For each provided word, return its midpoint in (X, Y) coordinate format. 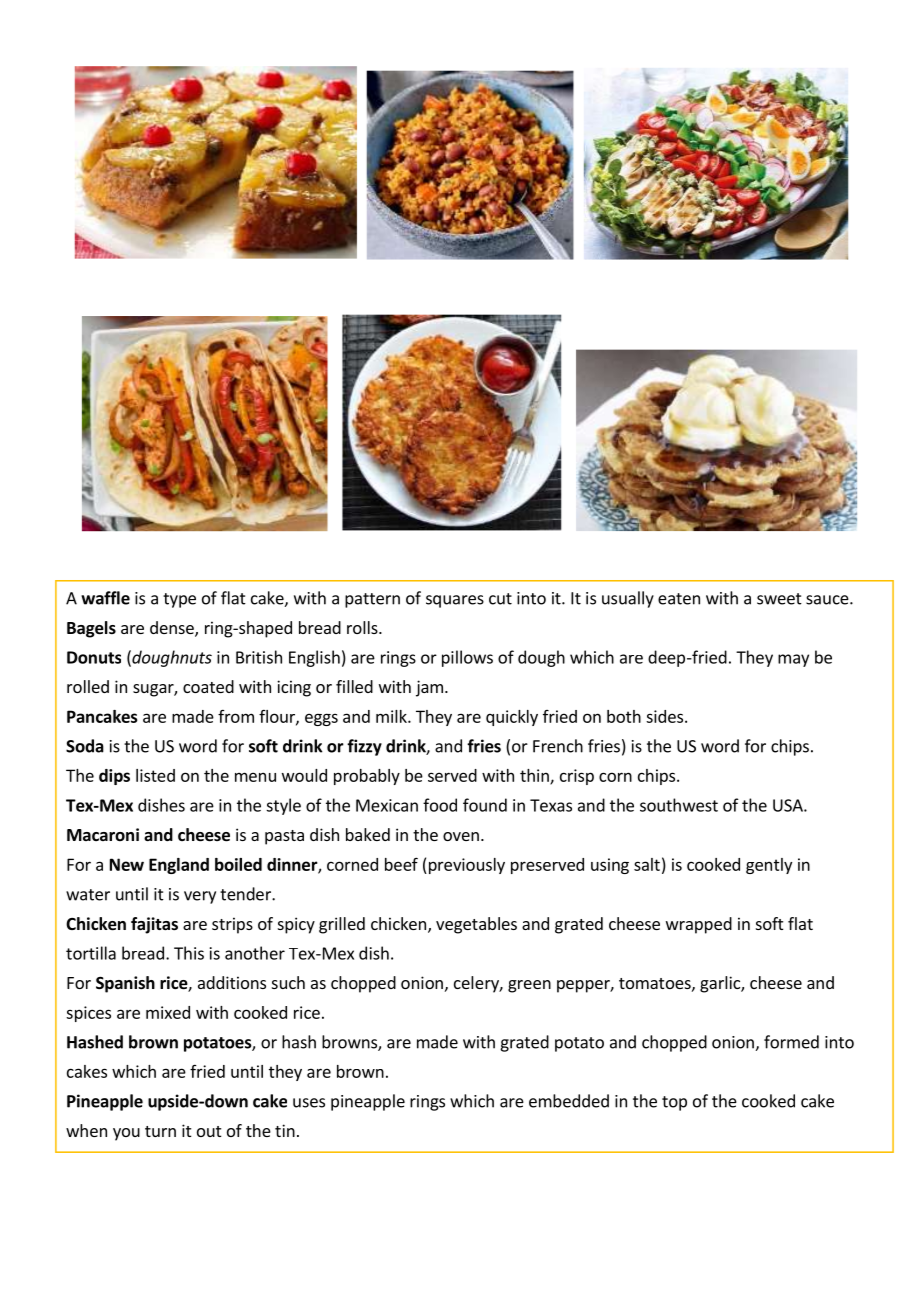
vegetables (476, 925)
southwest (679, 805)
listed (155, 775)
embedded (569, 1101)
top (674, 1103)
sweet (779, 599)
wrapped (699, 925)
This (189, 953)
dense (173, 629)
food (440, 805)
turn (160, 1131)
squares (455, 601)
